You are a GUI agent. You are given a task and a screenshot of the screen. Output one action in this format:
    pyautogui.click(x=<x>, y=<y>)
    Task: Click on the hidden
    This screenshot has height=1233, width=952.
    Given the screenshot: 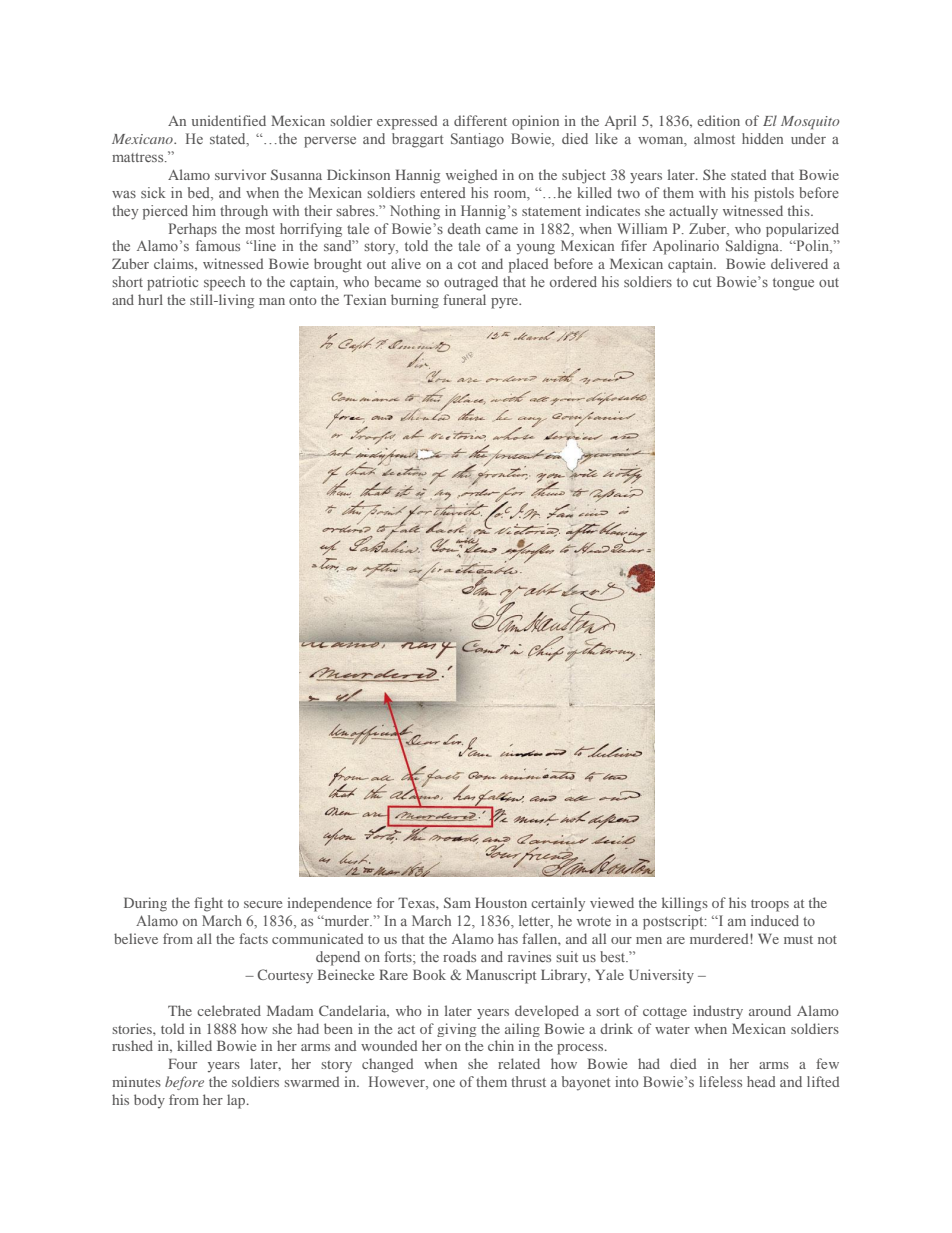 What is the action you would take?
    pyautogui.click(x=762, y=138)
